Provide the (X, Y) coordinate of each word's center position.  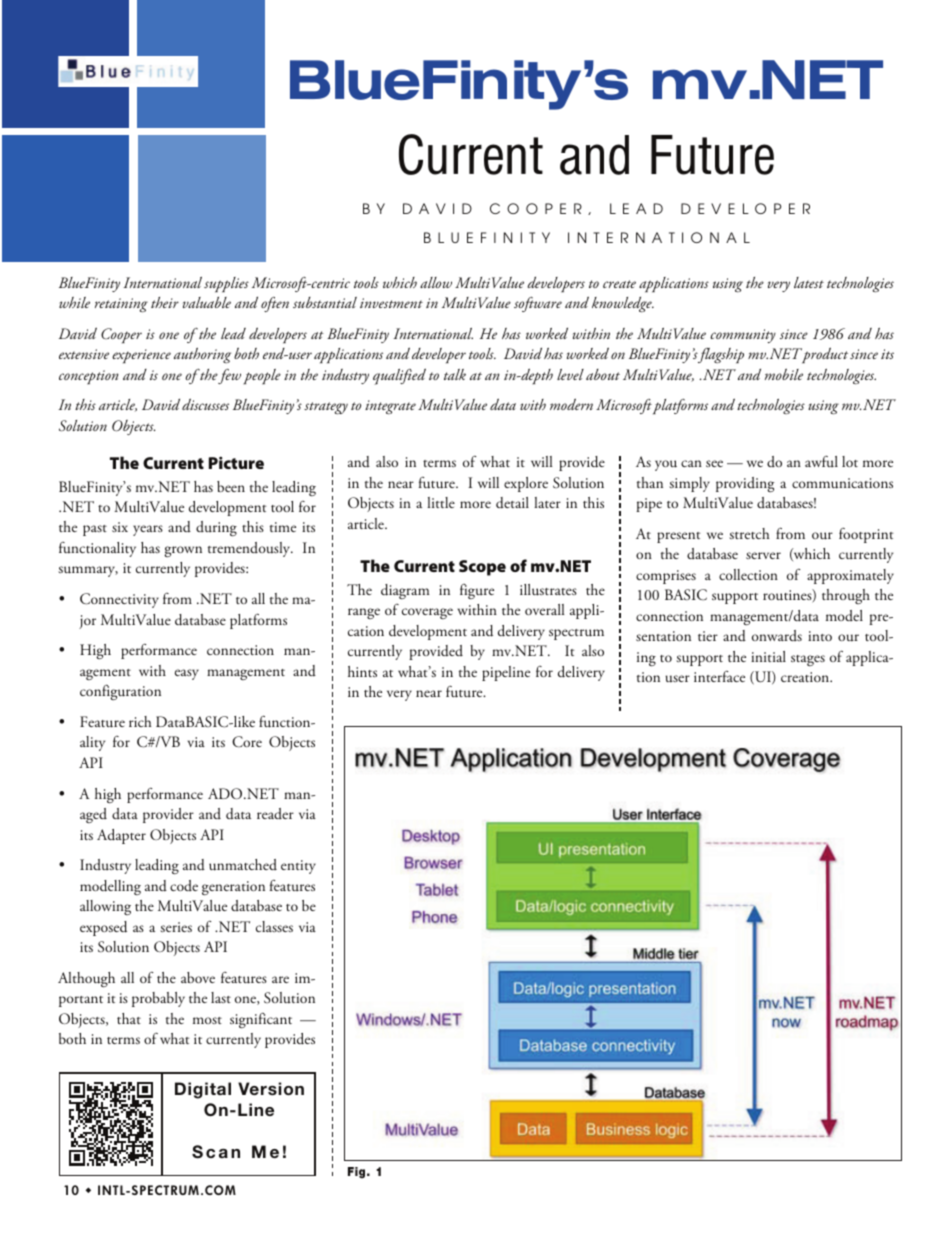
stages (808, 660)
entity (298, 867)
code (184, 885)
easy (187, 674)
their (165, 302)
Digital (203, 1090)
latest (809, 282)
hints (362, 671)
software (538, 304)
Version (271, 1089)
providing (745, 484)
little (441, 502)
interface (719, 676)
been (231, 486)
